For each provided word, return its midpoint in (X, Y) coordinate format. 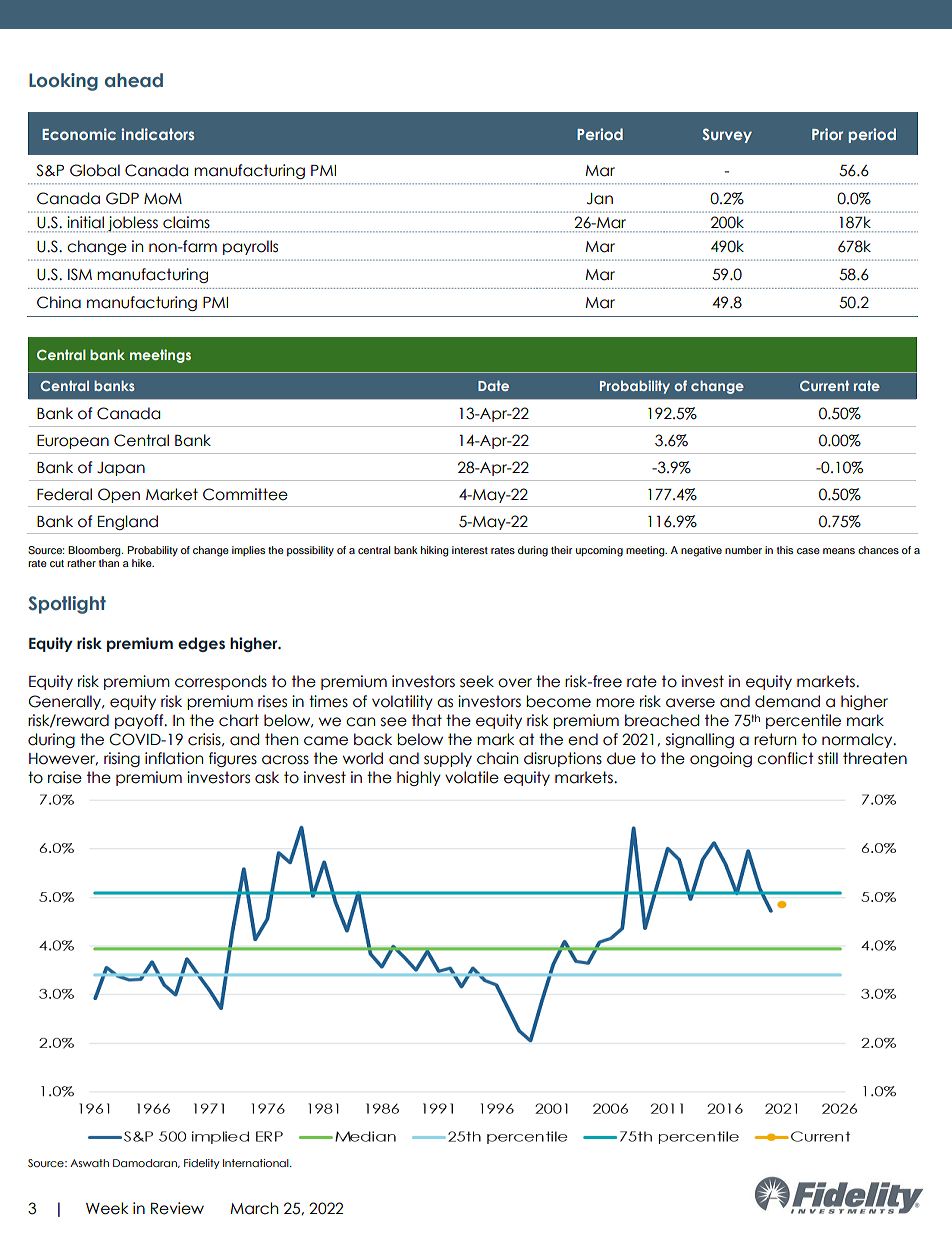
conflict (785, 758)
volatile (472, 777)
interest (470, 550)
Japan (121, 469)
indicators (158, 134)
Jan (600, 199)
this (785, 550)
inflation (174, 758)
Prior (827, 134)
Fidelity (202, 1164)
